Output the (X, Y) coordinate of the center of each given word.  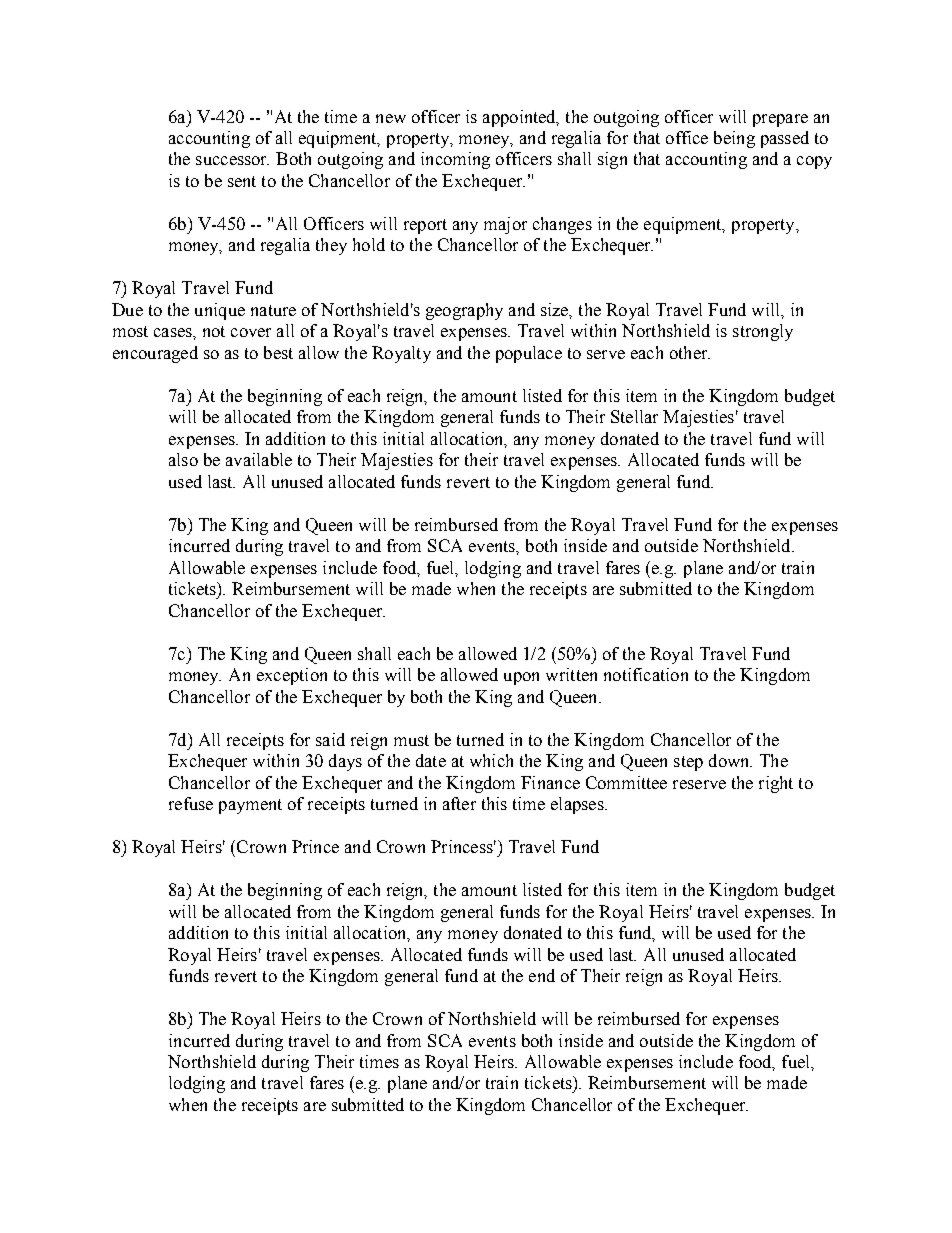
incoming (455, 160)
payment (250, 806)
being (734, 139)
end (542, 975)
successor (232, 160)
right (776, 784)
